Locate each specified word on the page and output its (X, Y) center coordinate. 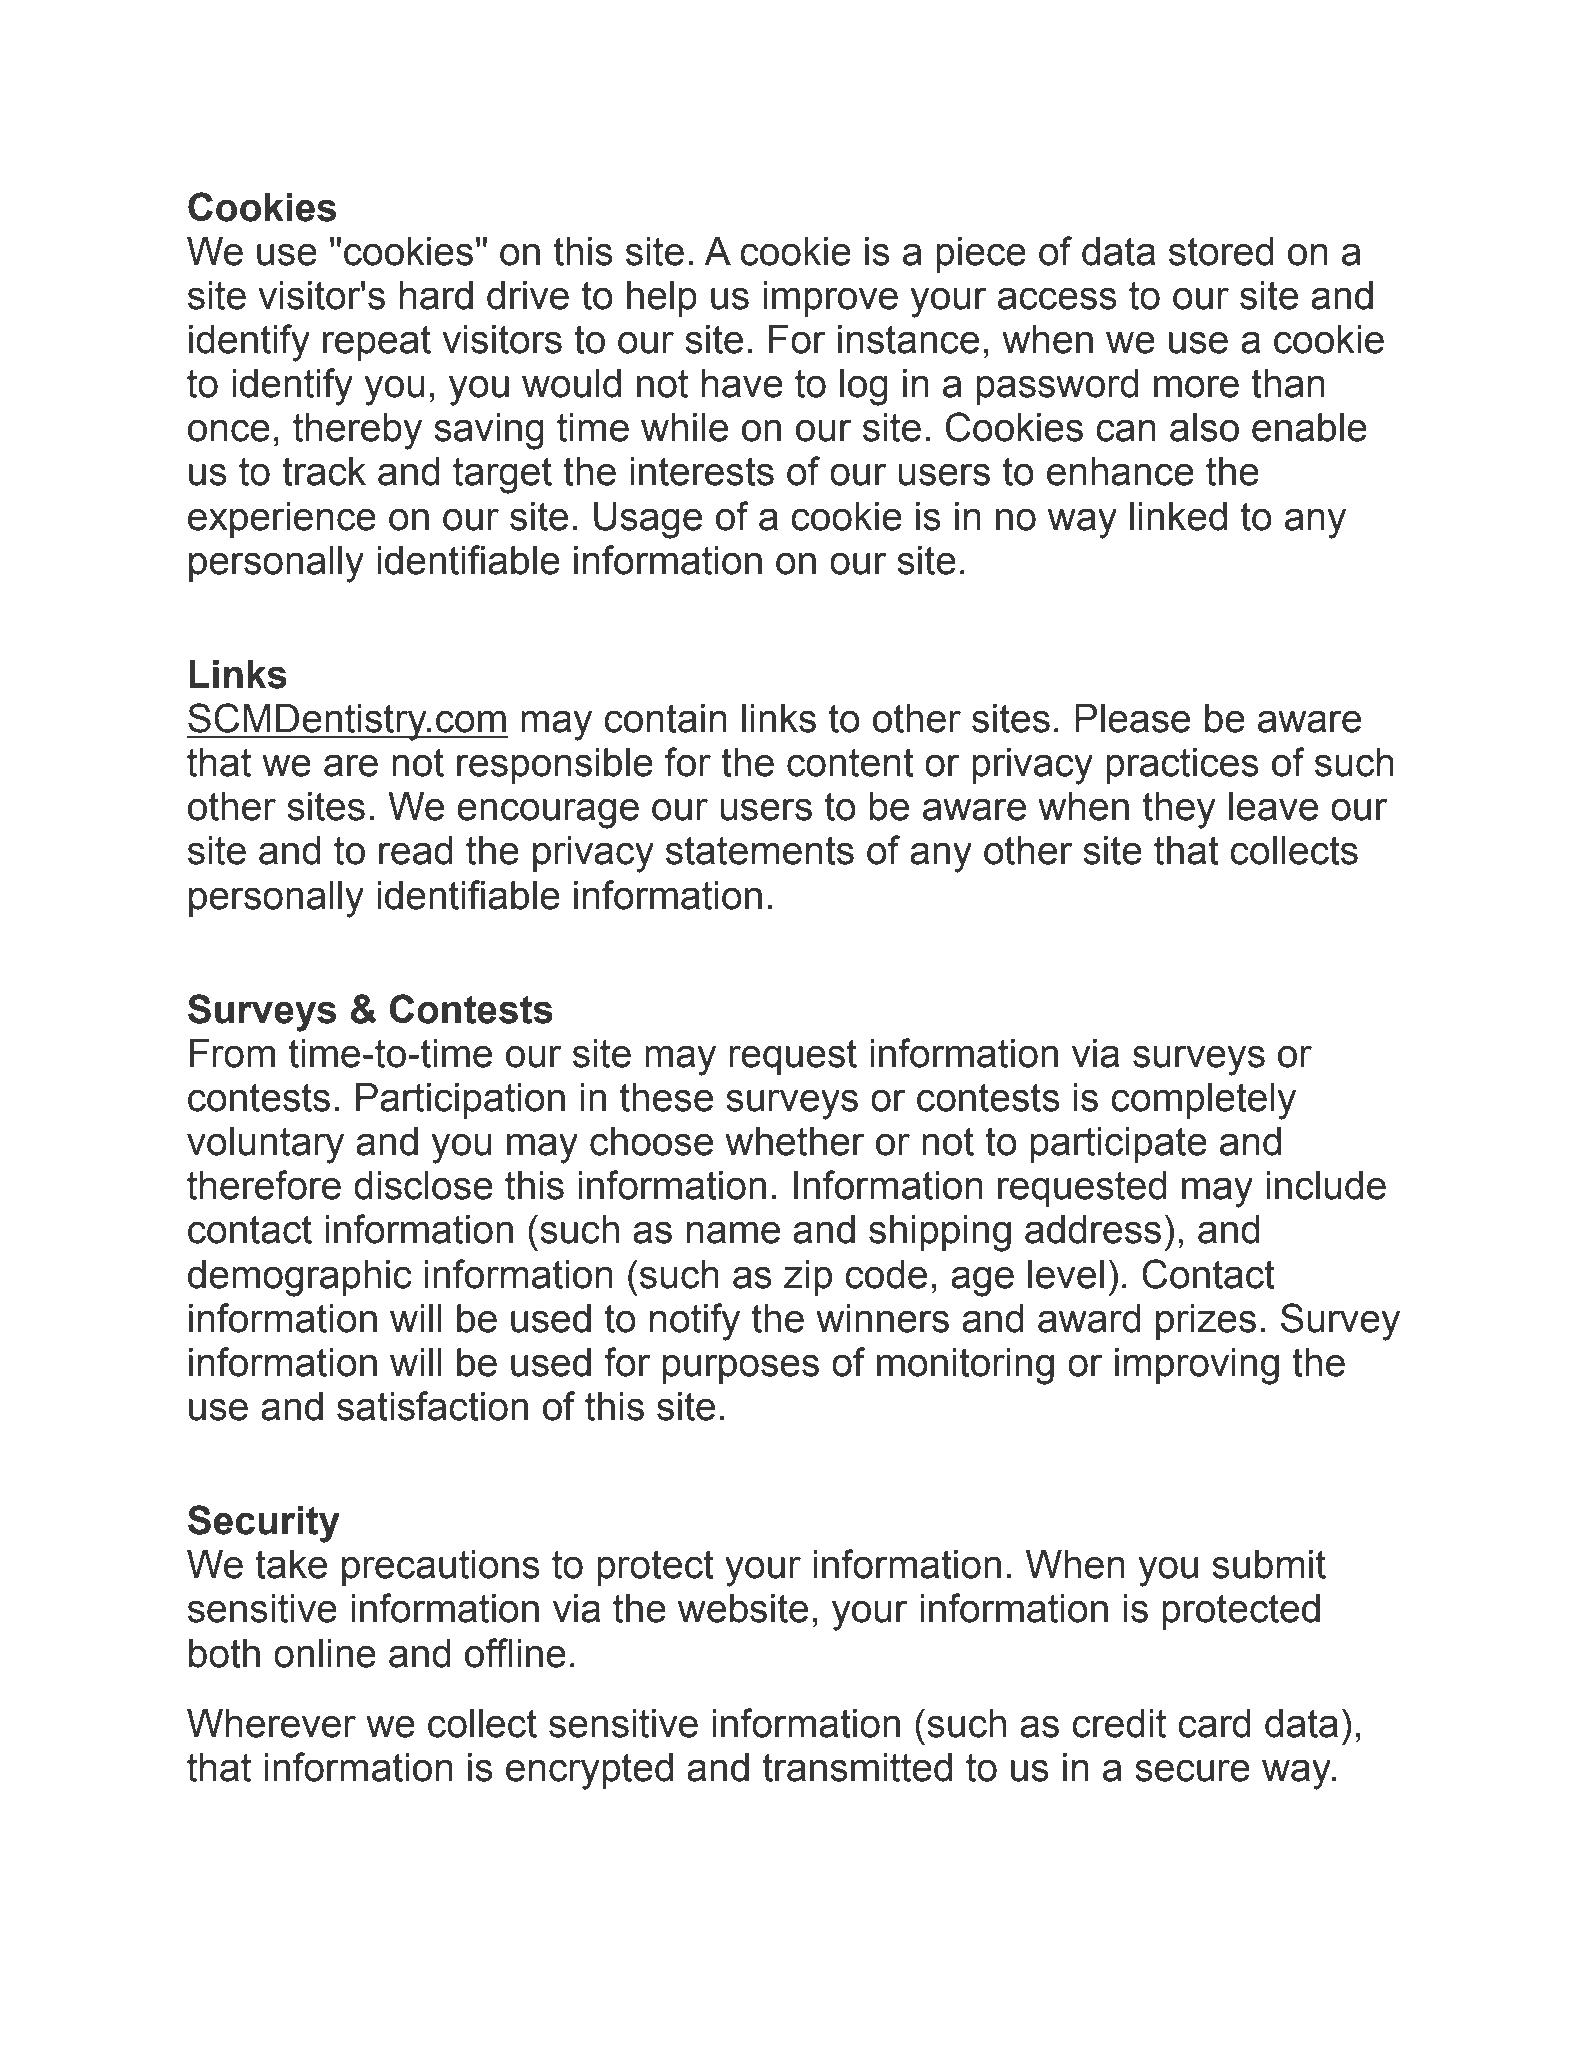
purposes (741, 1369)
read (416, 850)
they (1179, 810)
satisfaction (432, 1406)
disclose (423, 1185)
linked (1178, 516)
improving (1197, 1366)
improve (830, 299)
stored (1221, 251)
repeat (377, 343)
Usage (648, 520)
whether (795, 1141)
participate (1119, 1145)
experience (282, 520)
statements (760, 850)
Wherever (271, 1723)
